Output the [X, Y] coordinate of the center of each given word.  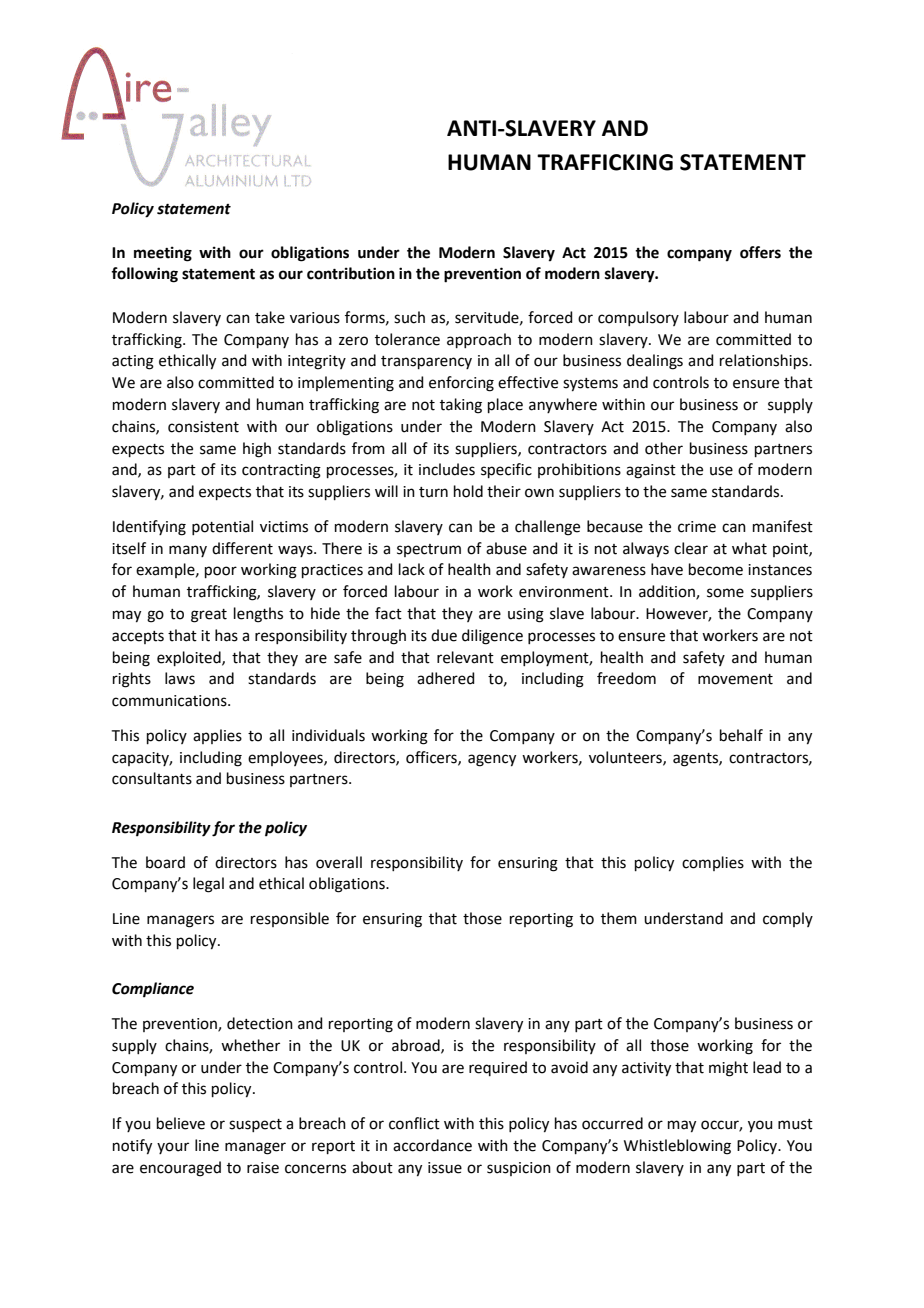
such [409, 317]
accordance [432, 1145]
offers [760, 252]
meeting [163, 254]
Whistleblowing [677, 1147]
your [173, 1148]
